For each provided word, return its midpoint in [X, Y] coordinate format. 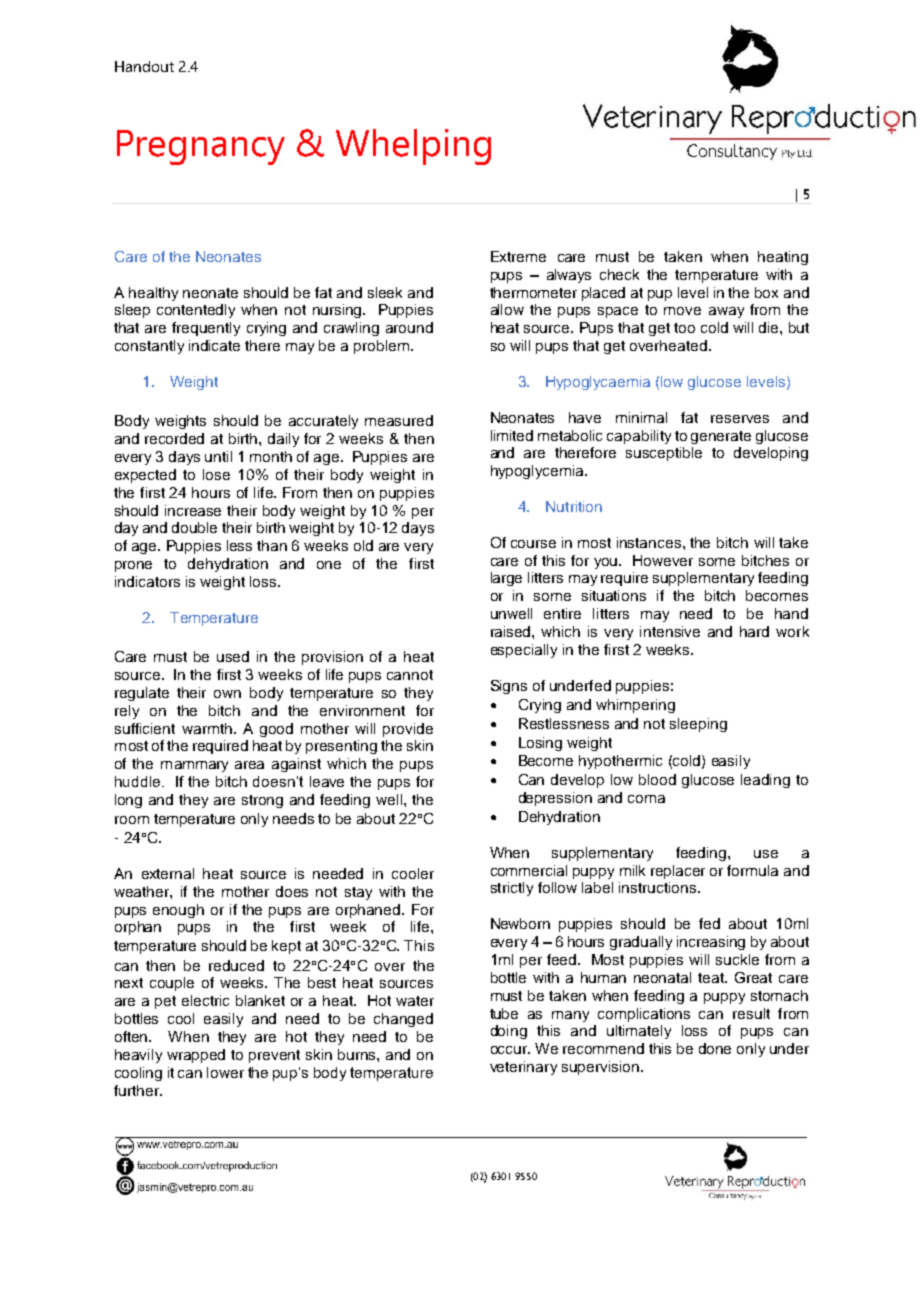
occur [510, 1050]
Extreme [518, 256]
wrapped [196, 1056]
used [233, 656]
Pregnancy [201, 147]
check [619, 274]
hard [754, 631]
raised [512, 631]
